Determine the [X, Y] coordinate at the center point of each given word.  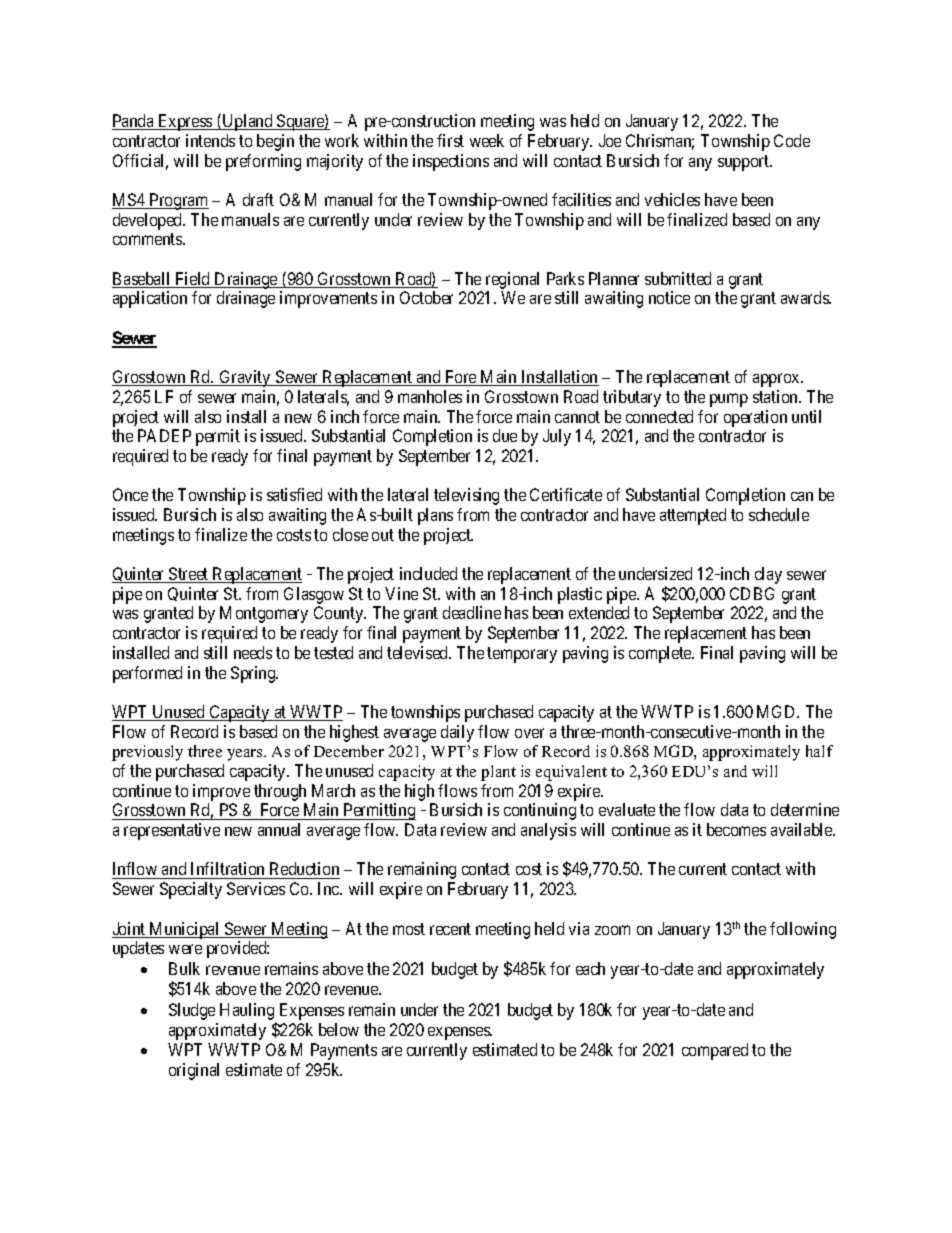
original [194, 1071]
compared [715, 1051]
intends [210, 140]
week [487, 140]
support [745, 163]
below [339, 1029]
